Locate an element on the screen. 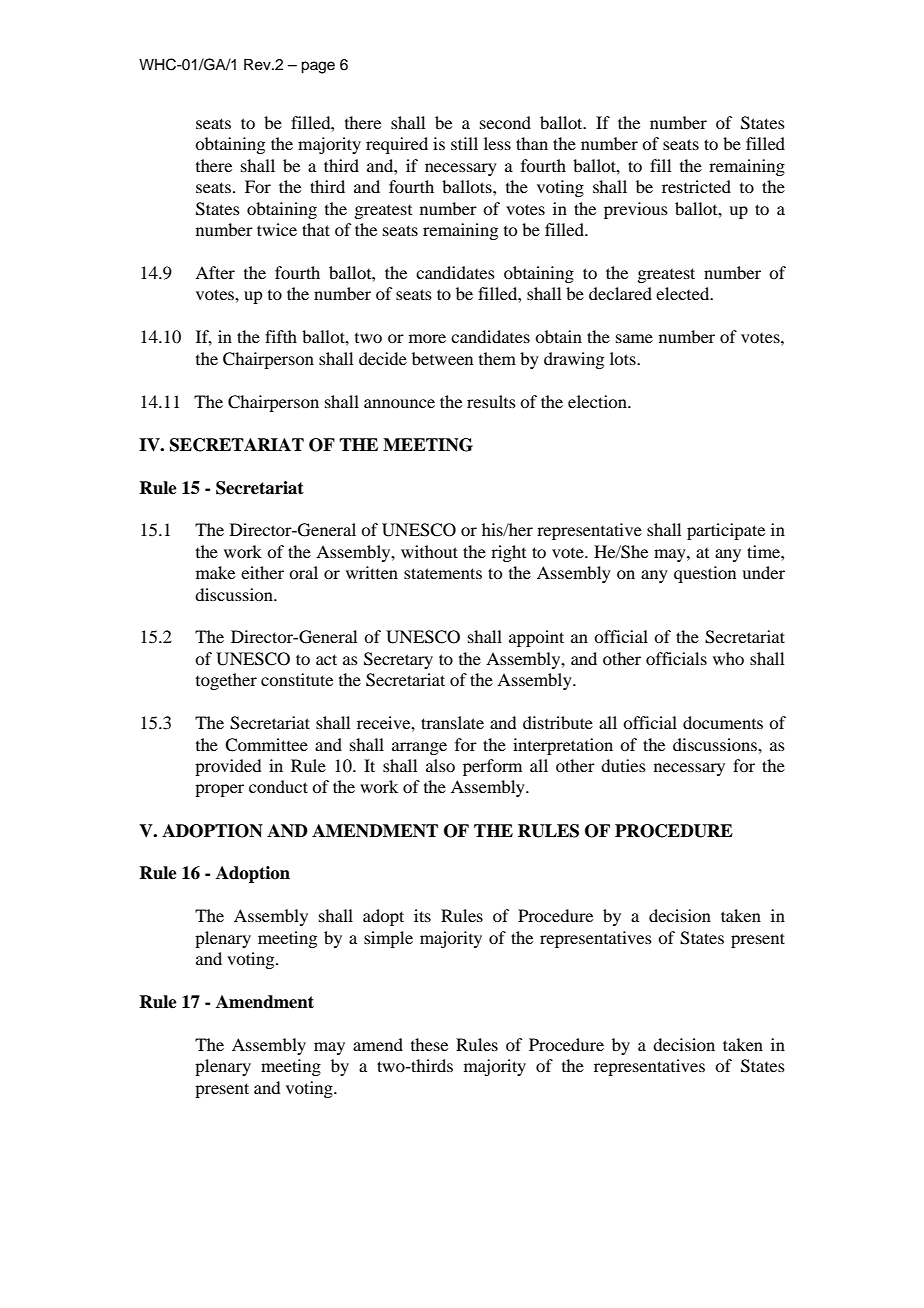 The image size is (924, 1308). constitute is located at coordinates (297, 679).
